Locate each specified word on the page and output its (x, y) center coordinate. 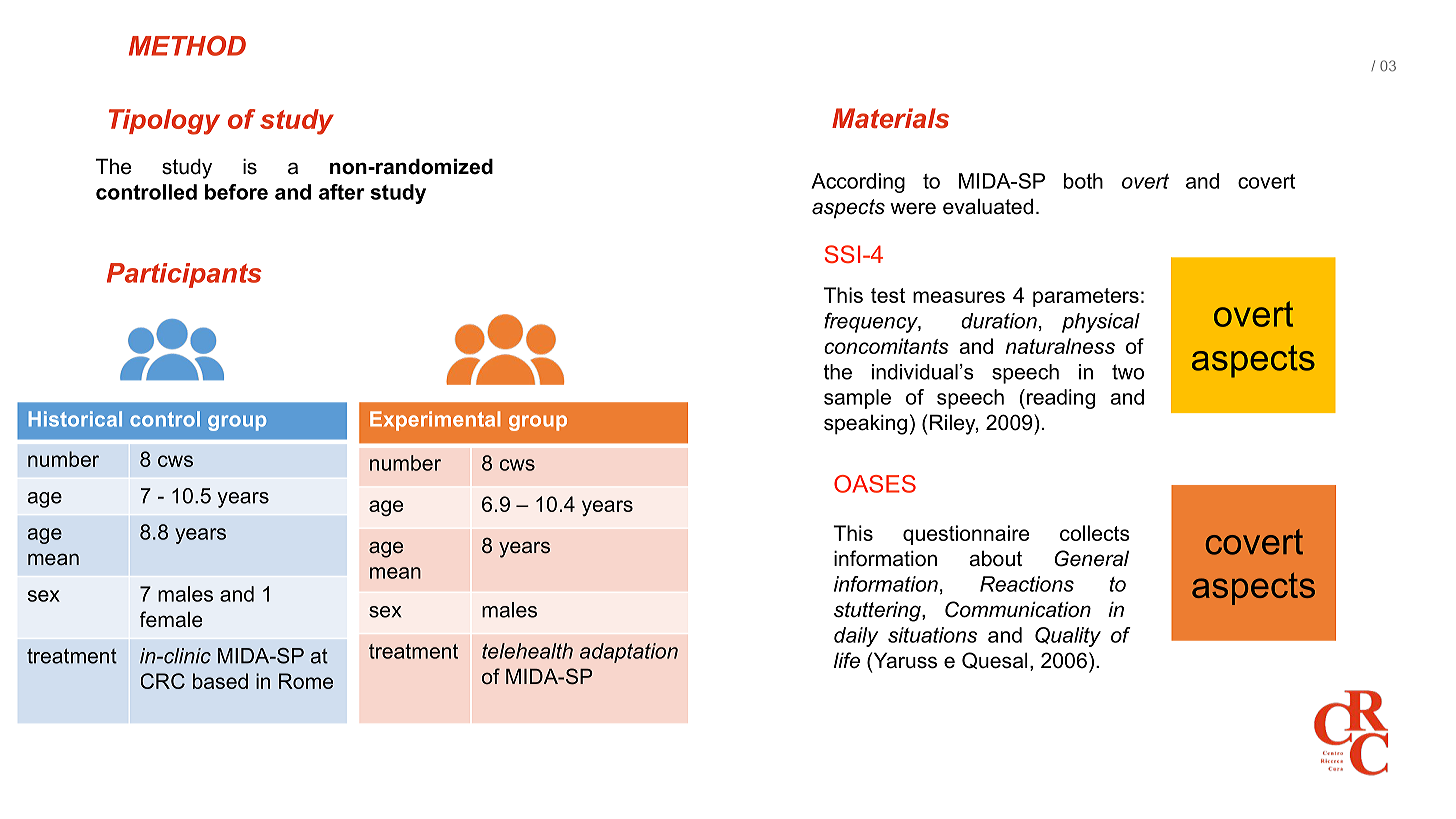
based (220, 681)
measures (959, 297)
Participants (184, 275)
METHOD (187, 45)
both (1083, 181)
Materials (890, 118)
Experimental (435, 421)
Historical (75, 419)
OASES (875, 484)
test (888, 295)
